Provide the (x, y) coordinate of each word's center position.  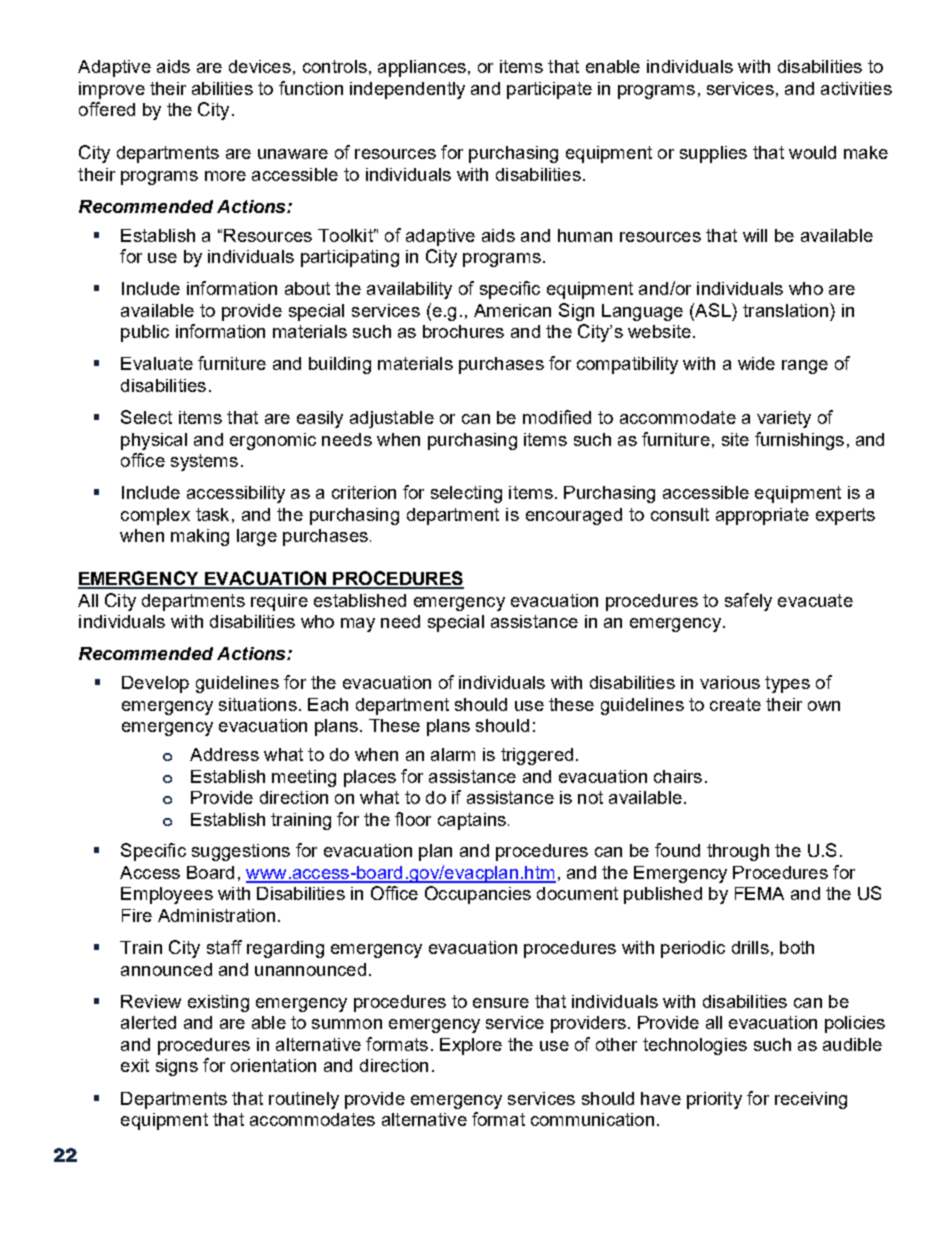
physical (154, 441)
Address (224, 754)
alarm (453, 754)
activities (856, 88)
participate (549, 90)
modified (557, 417)
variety (784, 419)
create (735, 704)
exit (135, 1065)
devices (260, 66)
